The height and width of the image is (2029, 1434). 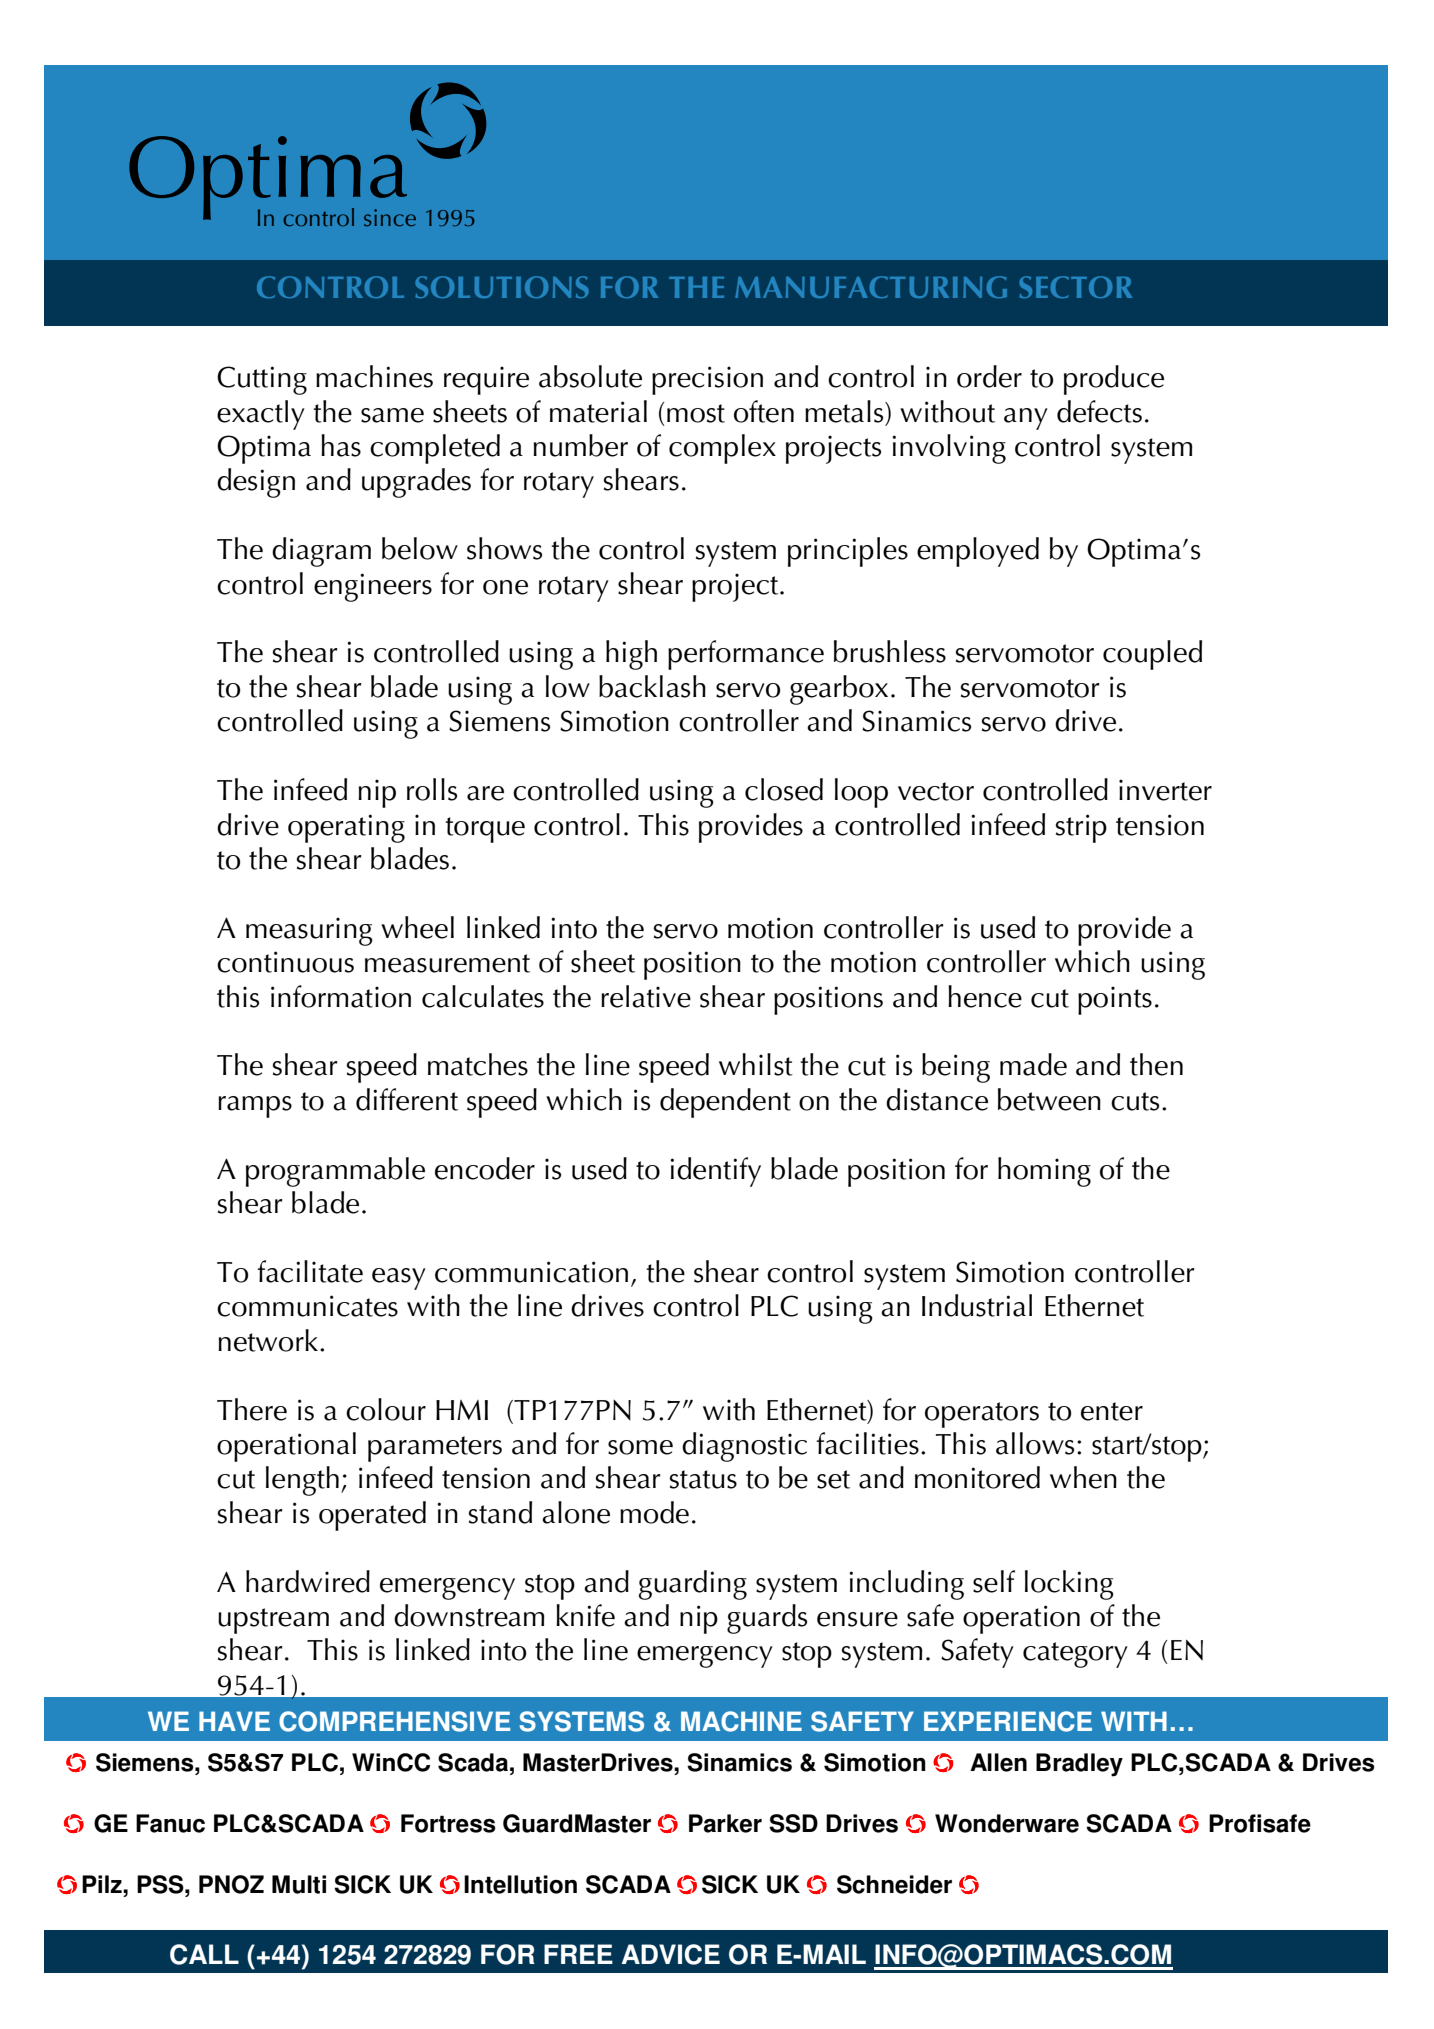 I want to click on between, so click(x=1049, y=1099).
